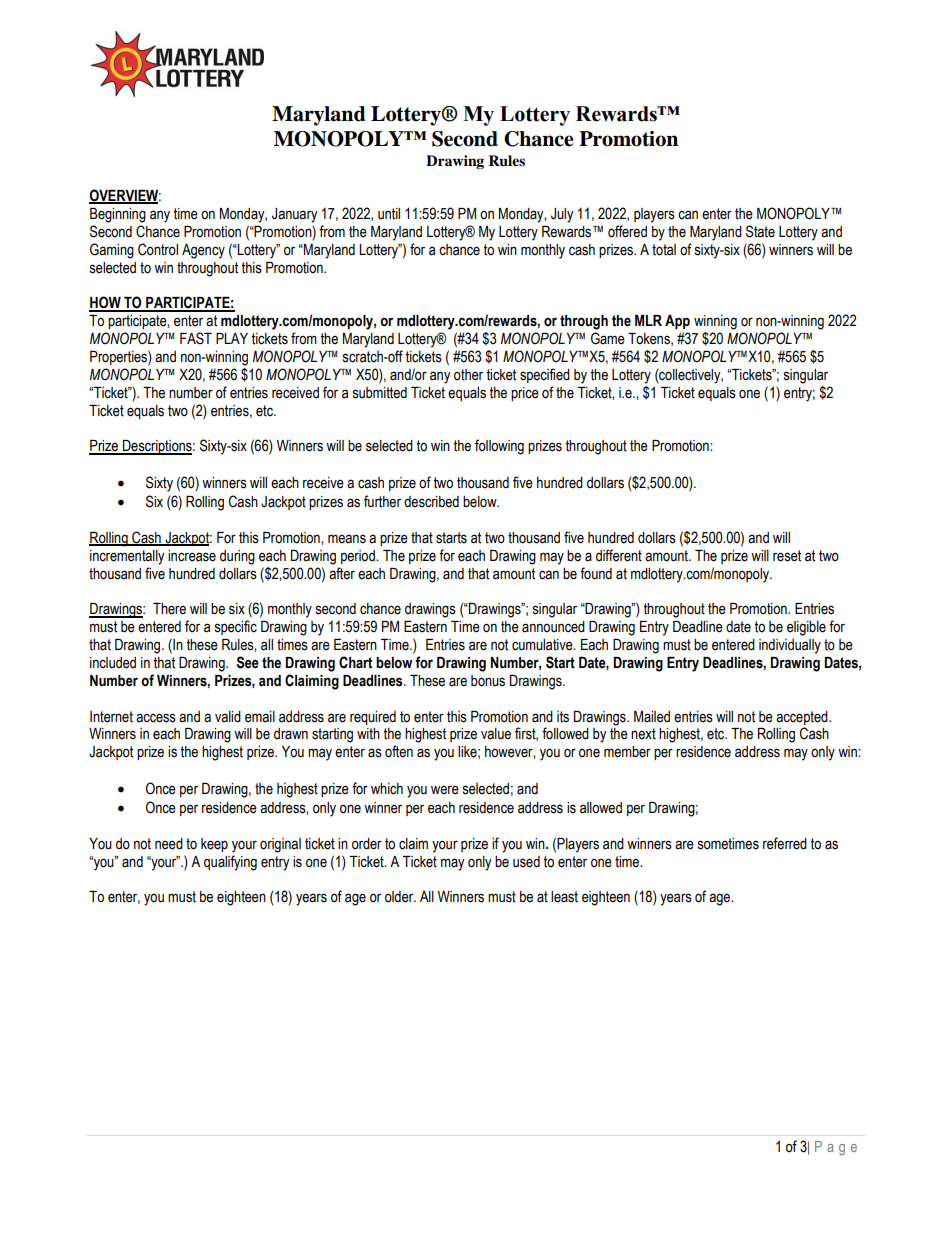  I want to click on further, so click(382, 501).
